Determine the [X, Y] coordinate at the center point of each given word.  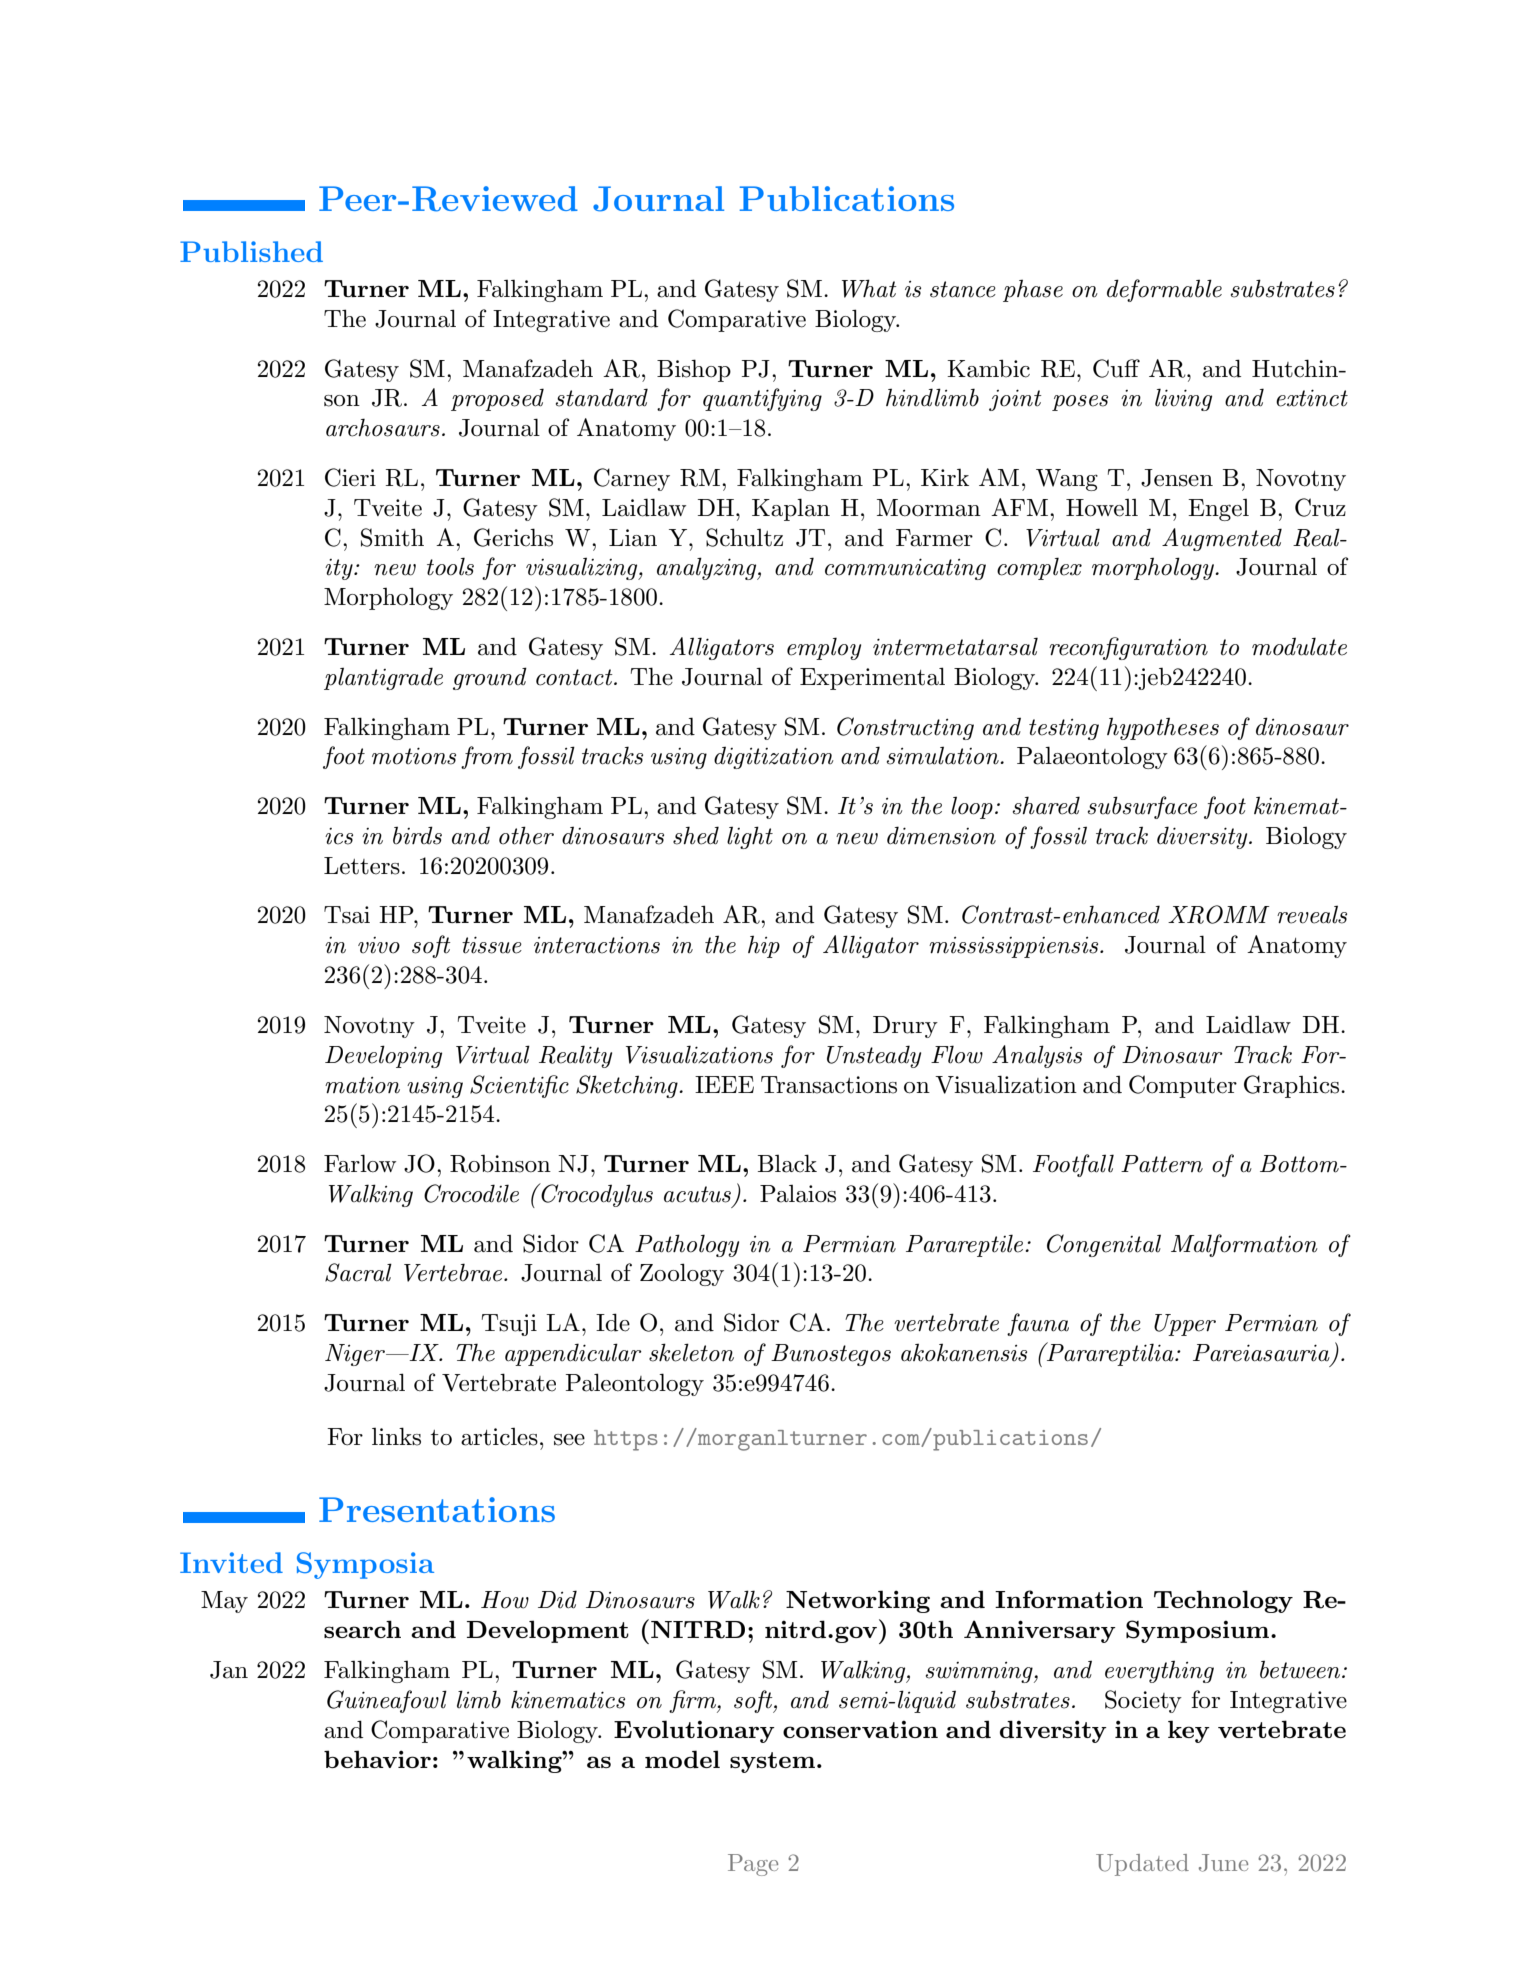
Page [753, 1865]
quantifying [762, 399]
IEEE [724, 1084]
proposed [497, 399]
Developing [383, 1056]
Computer [1183, 1086]
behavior [377, 1759]
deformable [1164, 290]
